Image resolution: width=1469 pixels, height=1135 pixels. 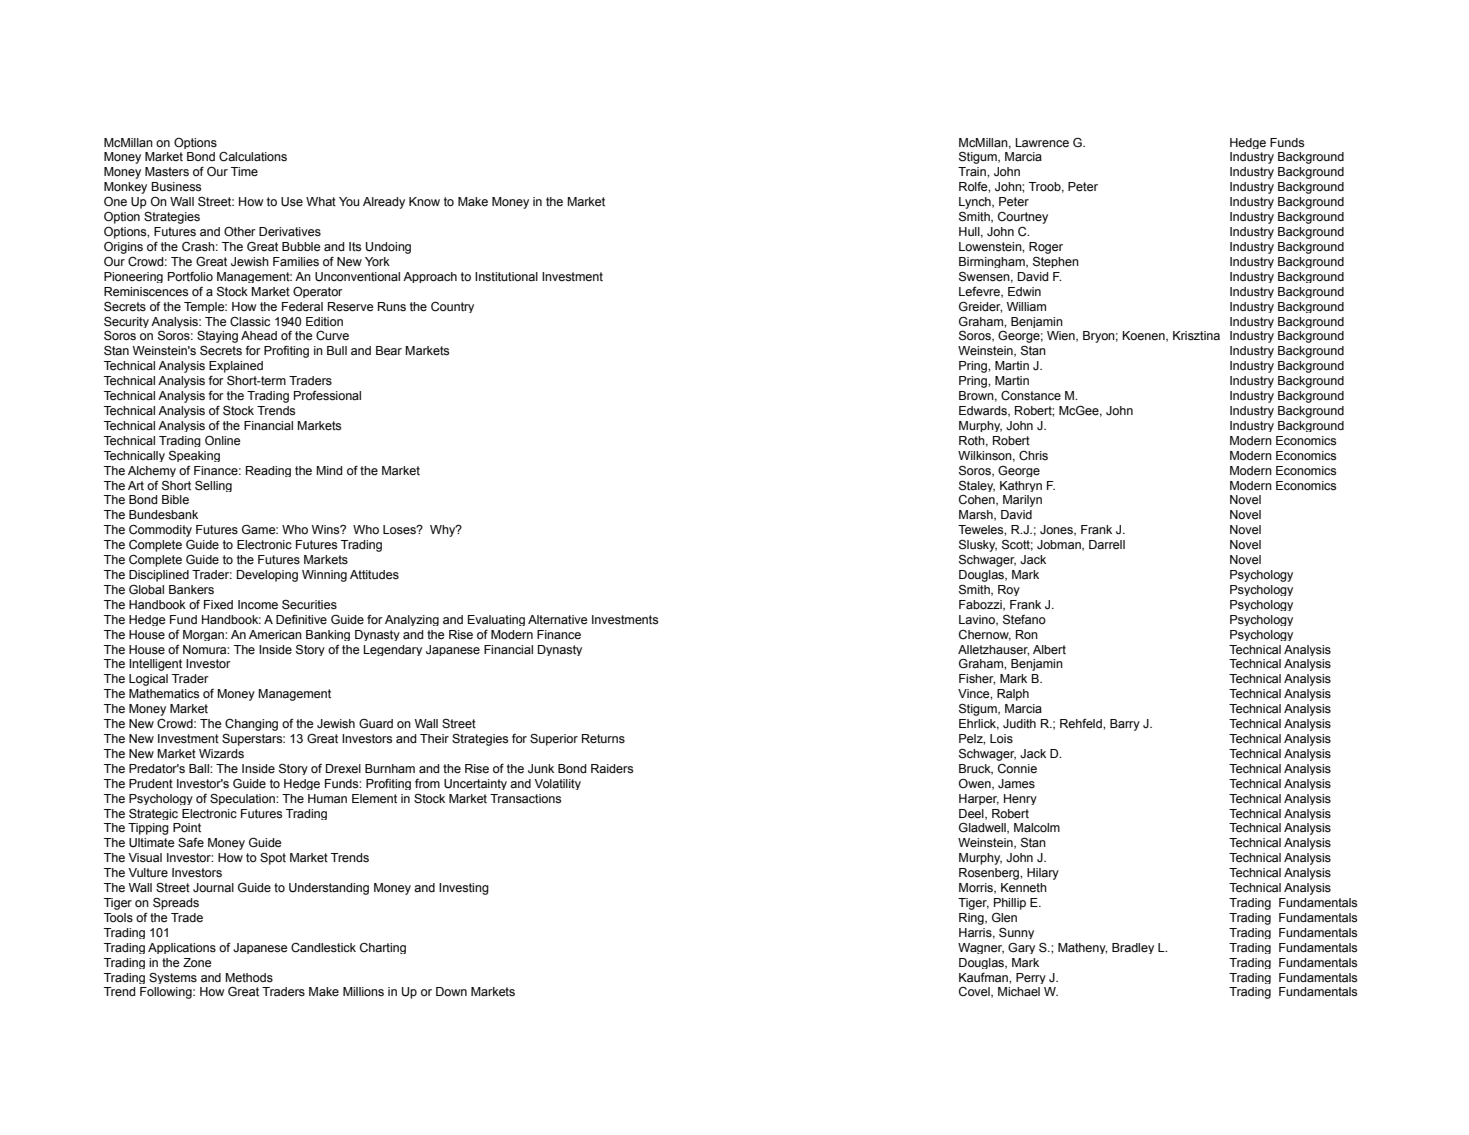 I want to click on Know, so click(x=424, y=201).
